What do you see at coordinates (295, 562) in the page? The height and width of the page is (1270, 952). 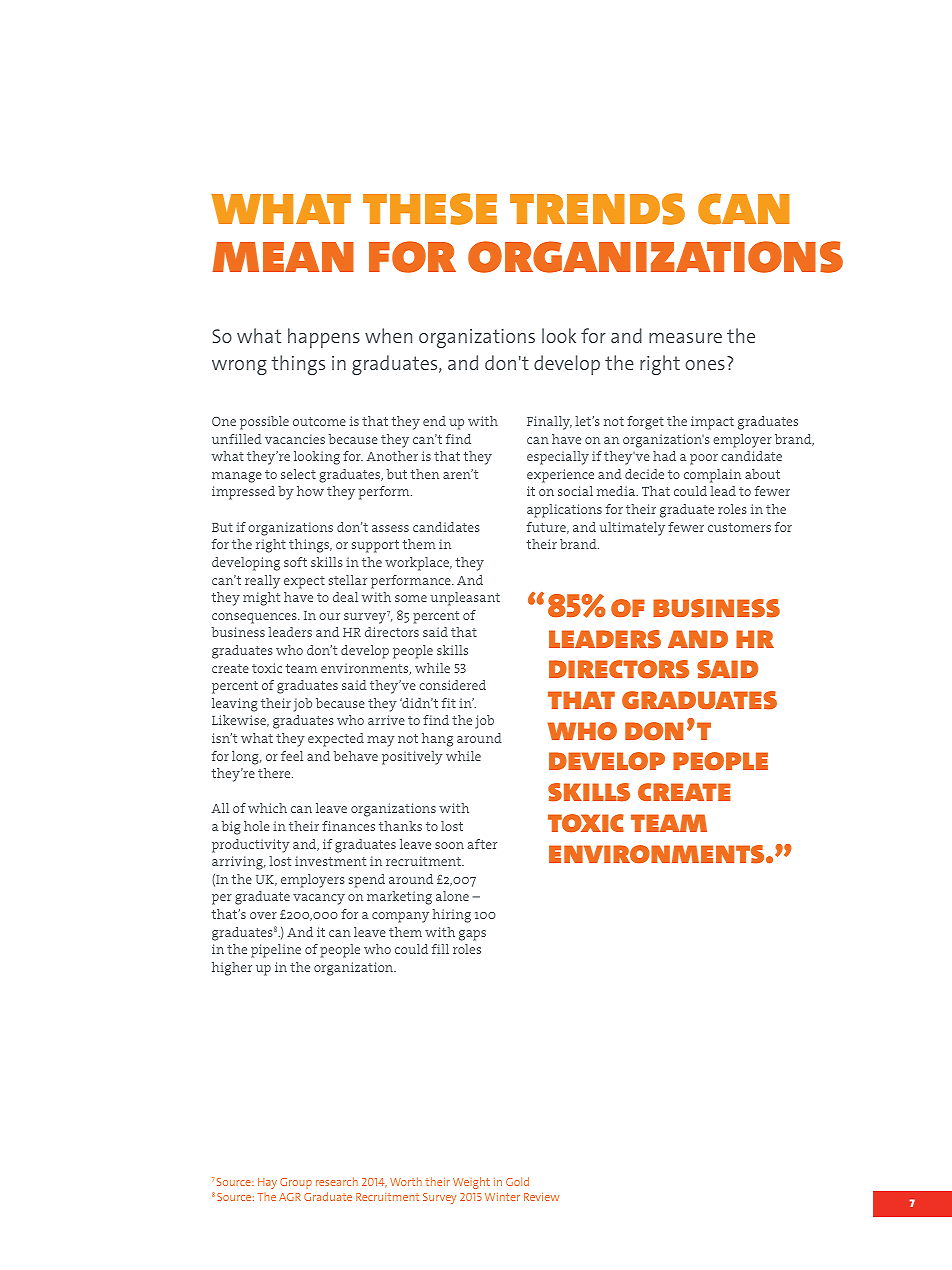 I see `soft` at bounding box center [295, 562].
